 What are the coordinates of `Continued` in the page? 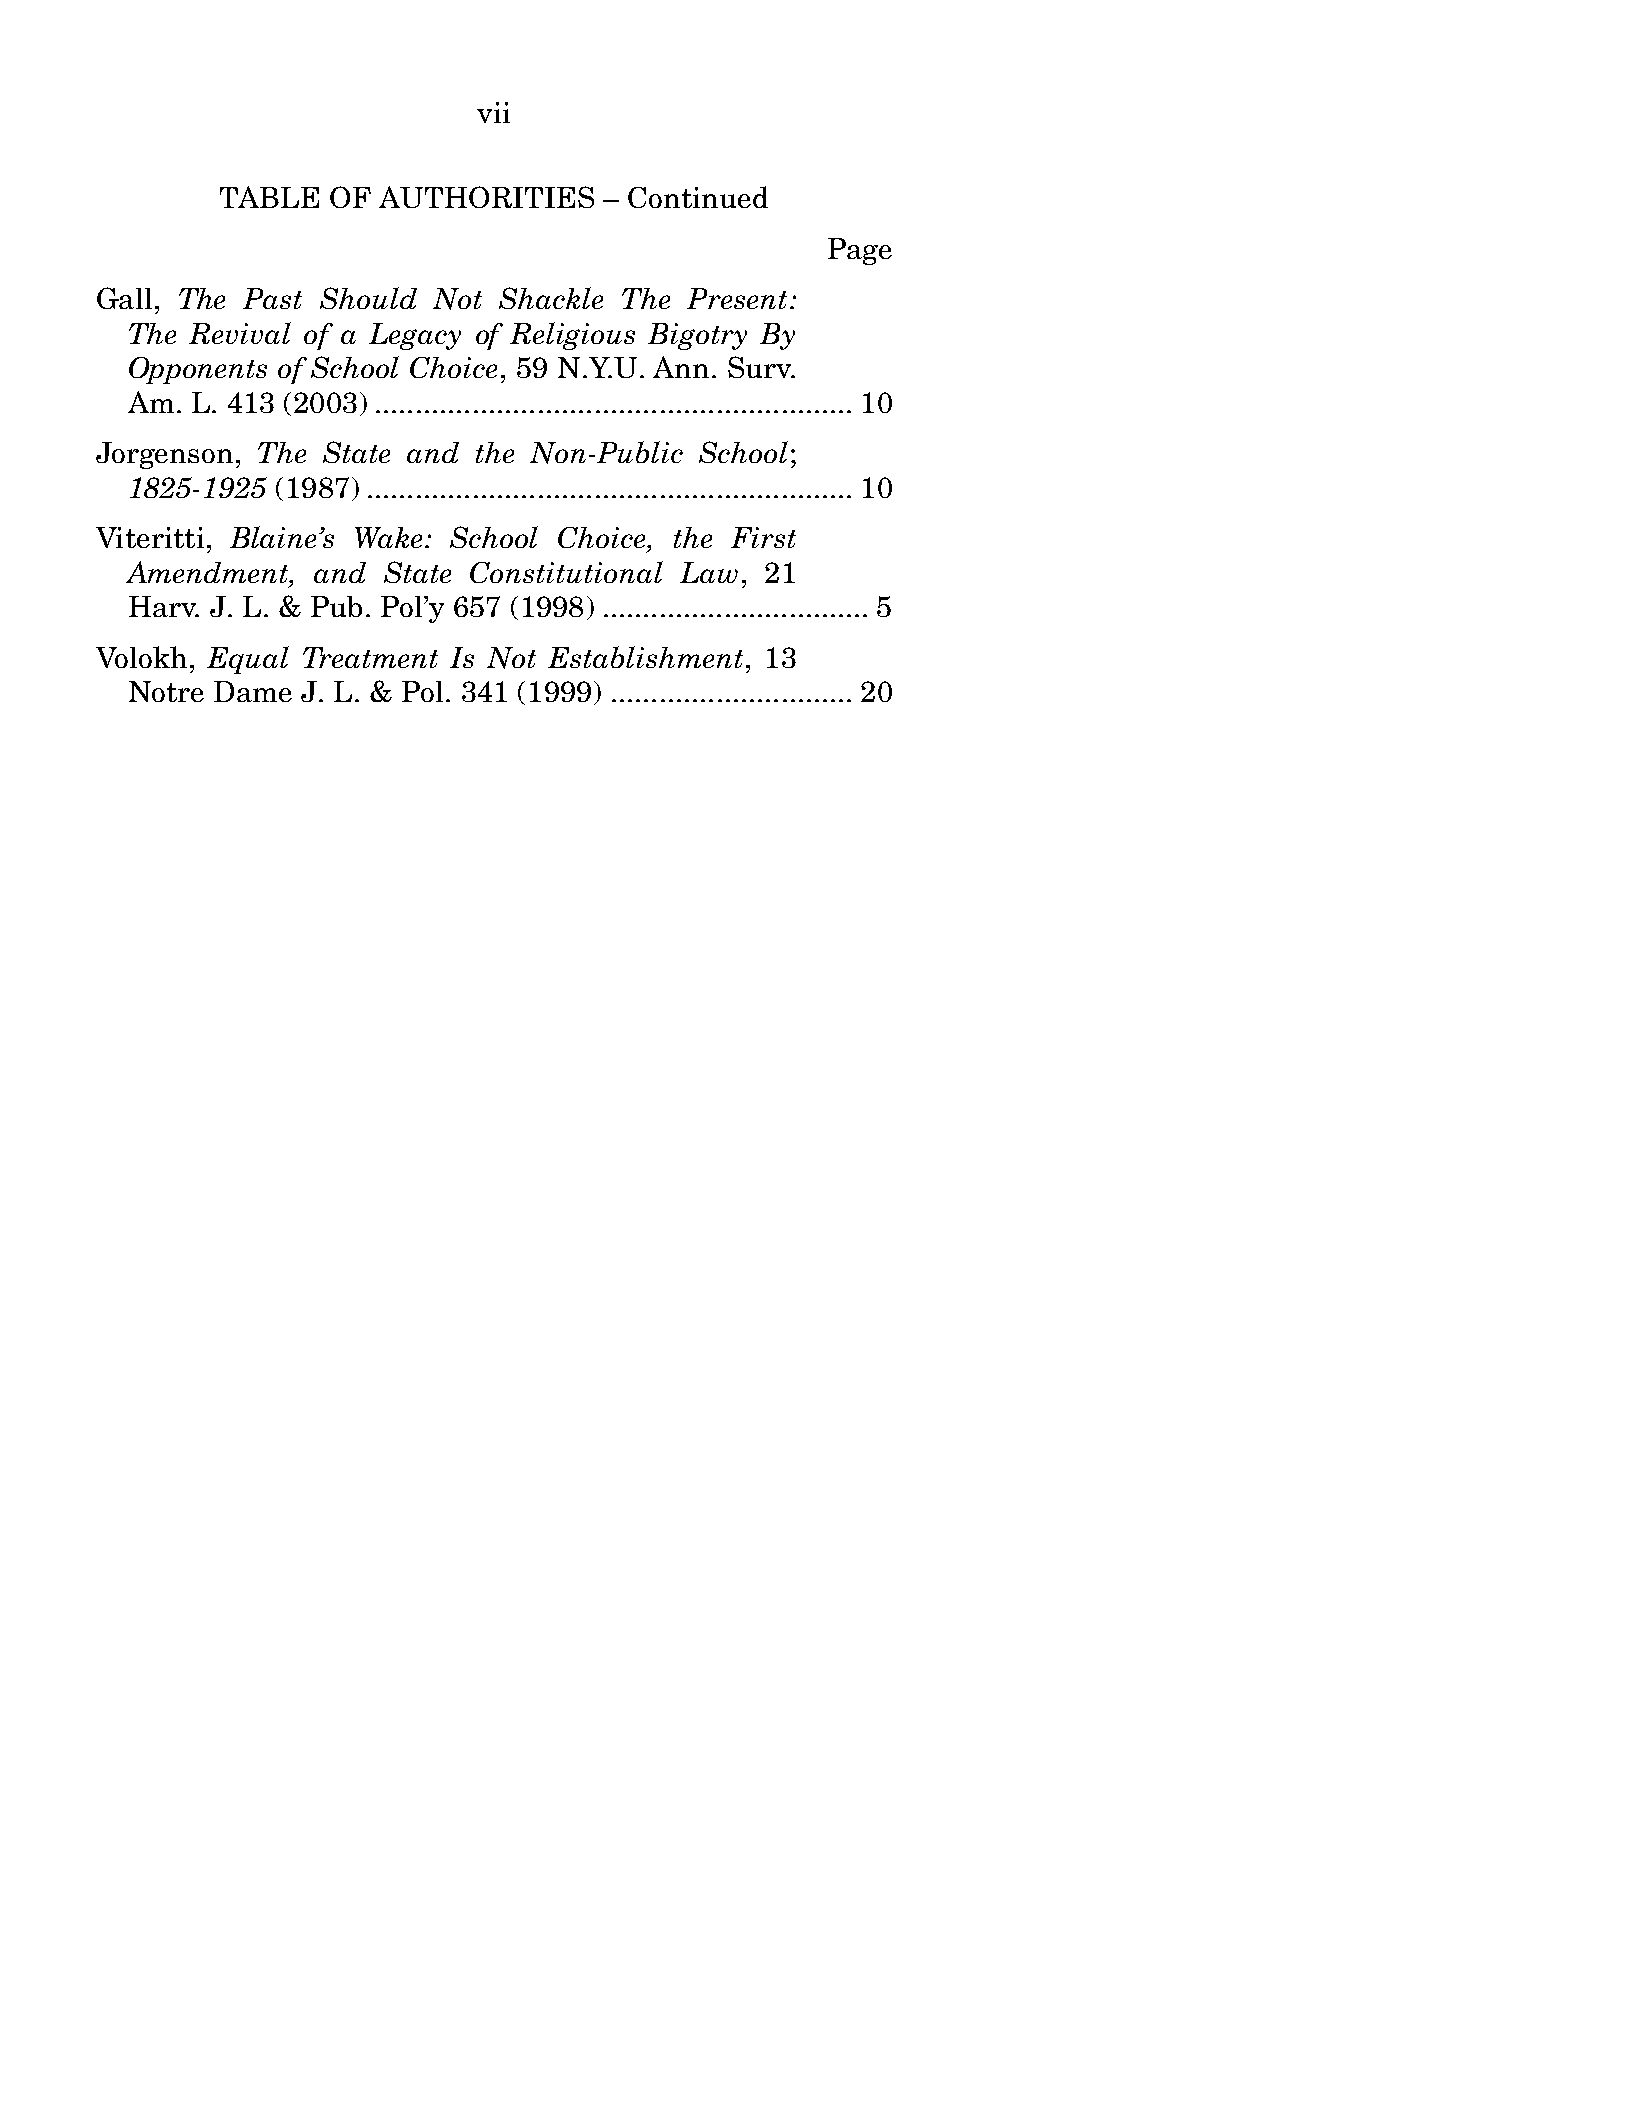 It's located at (698, 197).
